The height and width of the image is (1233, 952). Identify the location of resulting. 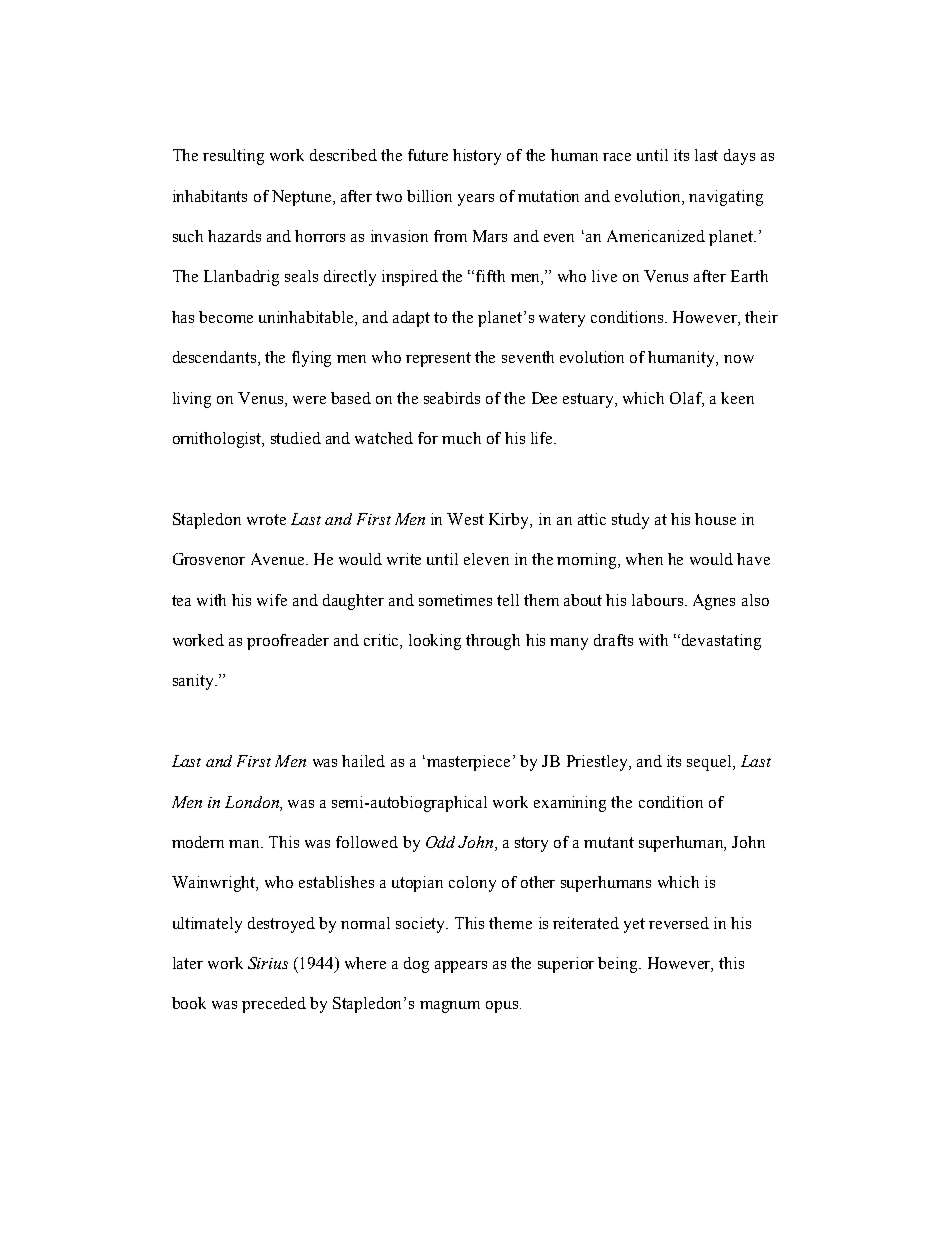
(233, 157).
